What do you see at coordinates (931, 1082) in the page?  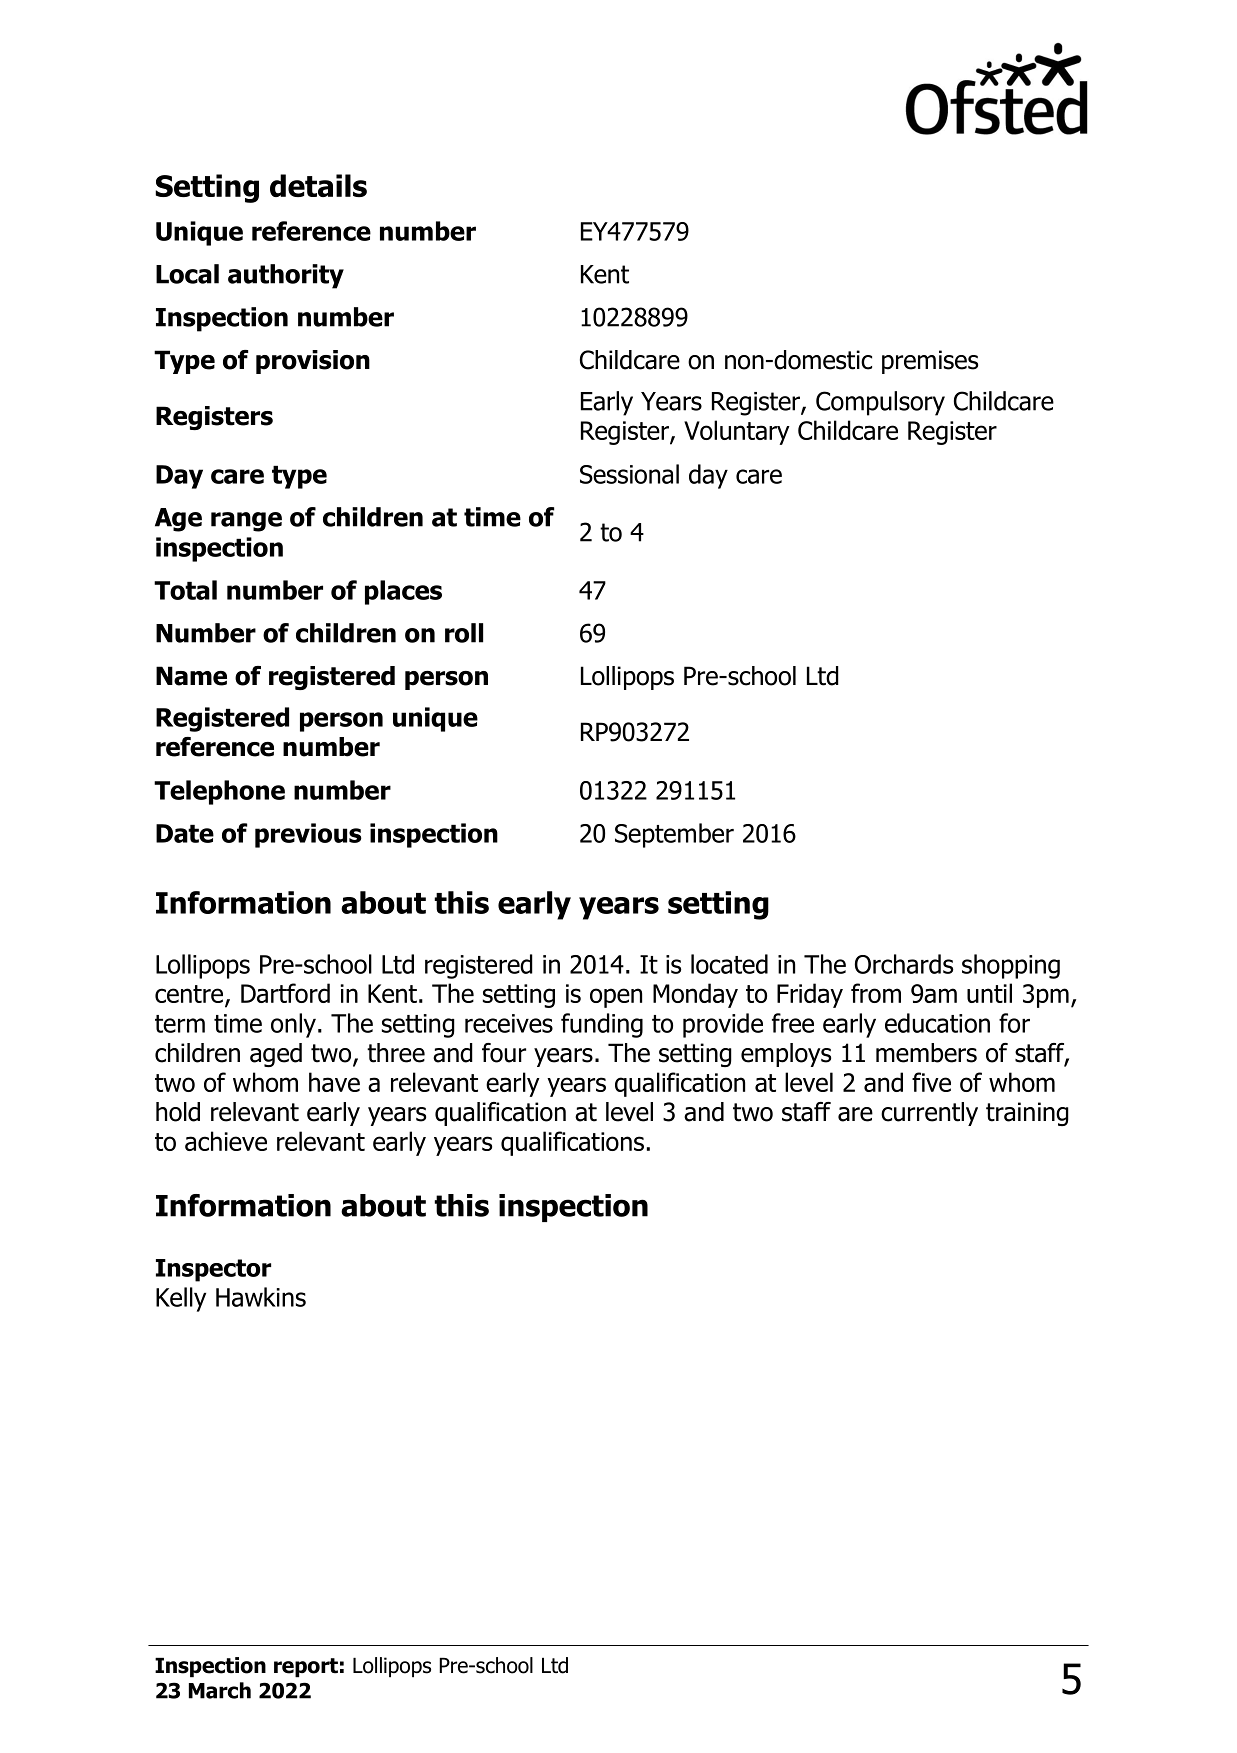 I see `five` at bounding box center [931, 1082].
